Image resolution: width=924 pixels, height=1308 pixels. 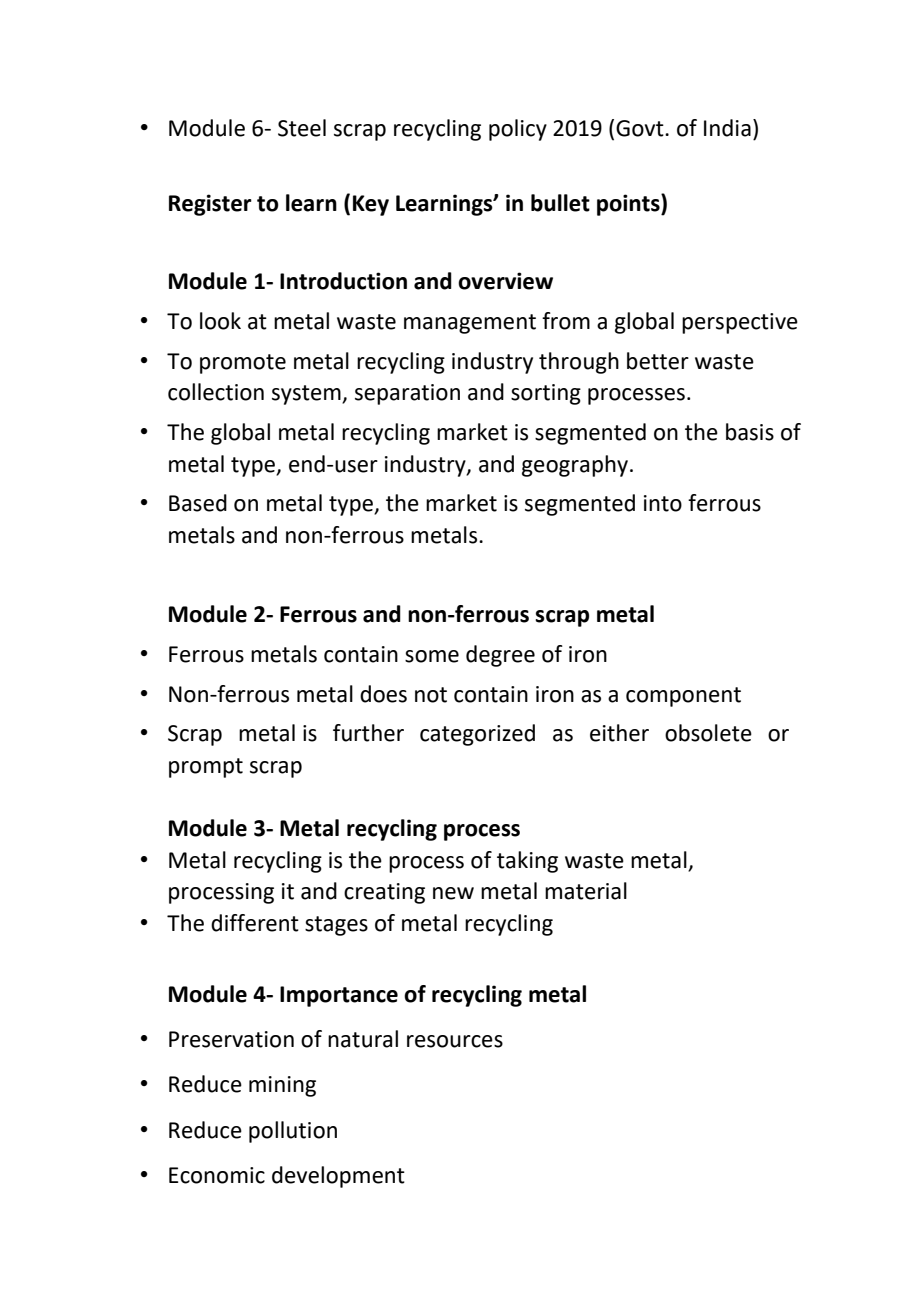 I want to click on pollution, so click(x=293, y=1132).
